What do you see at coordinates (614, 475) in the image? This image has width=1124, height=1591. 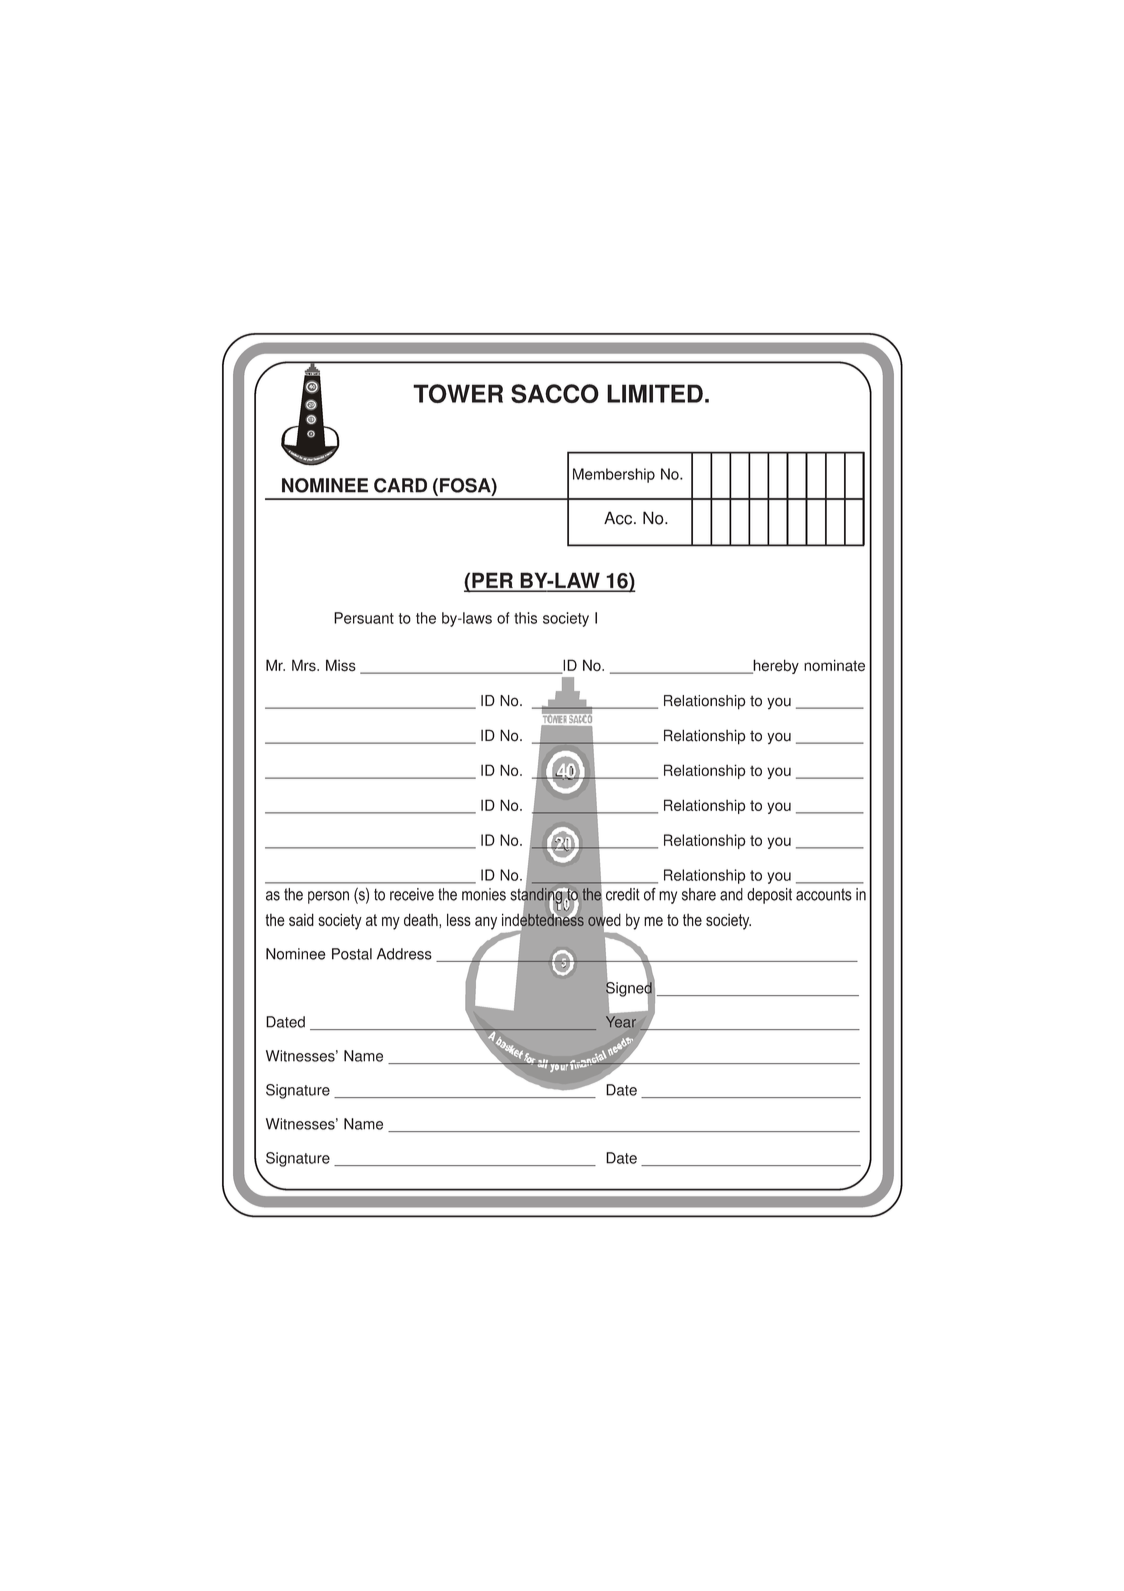 I see `Membership` at bounding box center [614, 475].
